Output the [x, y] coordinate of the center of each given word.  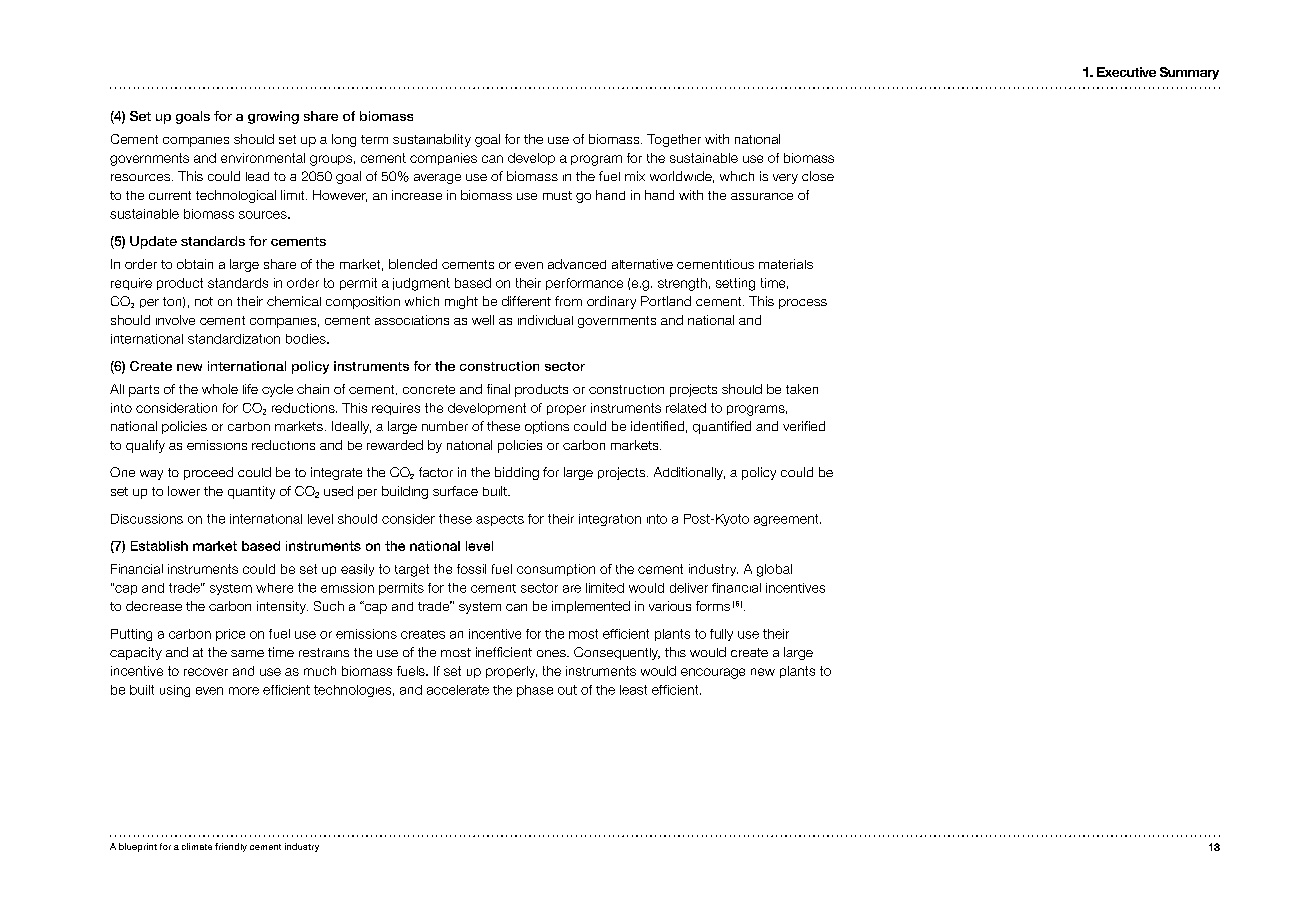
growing [273, 117]
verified [804, 426]
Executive [1126, 72]
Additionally [689, 473]
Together [674, 140]
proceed [208, 473]
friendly [231, 847]
